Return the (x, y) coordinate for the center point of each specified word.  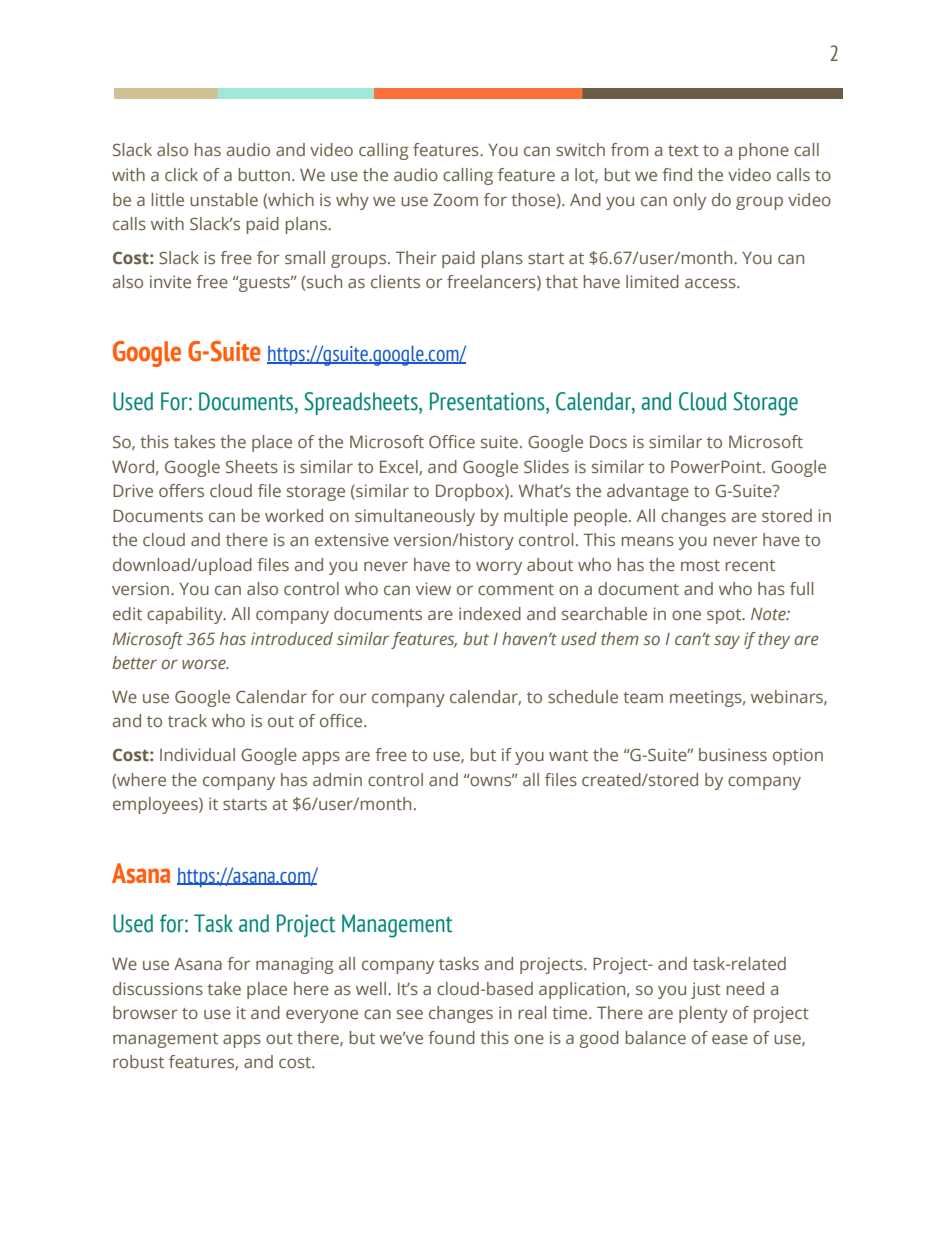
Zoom (455, 199)
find (677, 174)
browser (145, 1012)
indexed (490, 613)
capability (186, 615)
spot (725, 616)
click (181, 174)
